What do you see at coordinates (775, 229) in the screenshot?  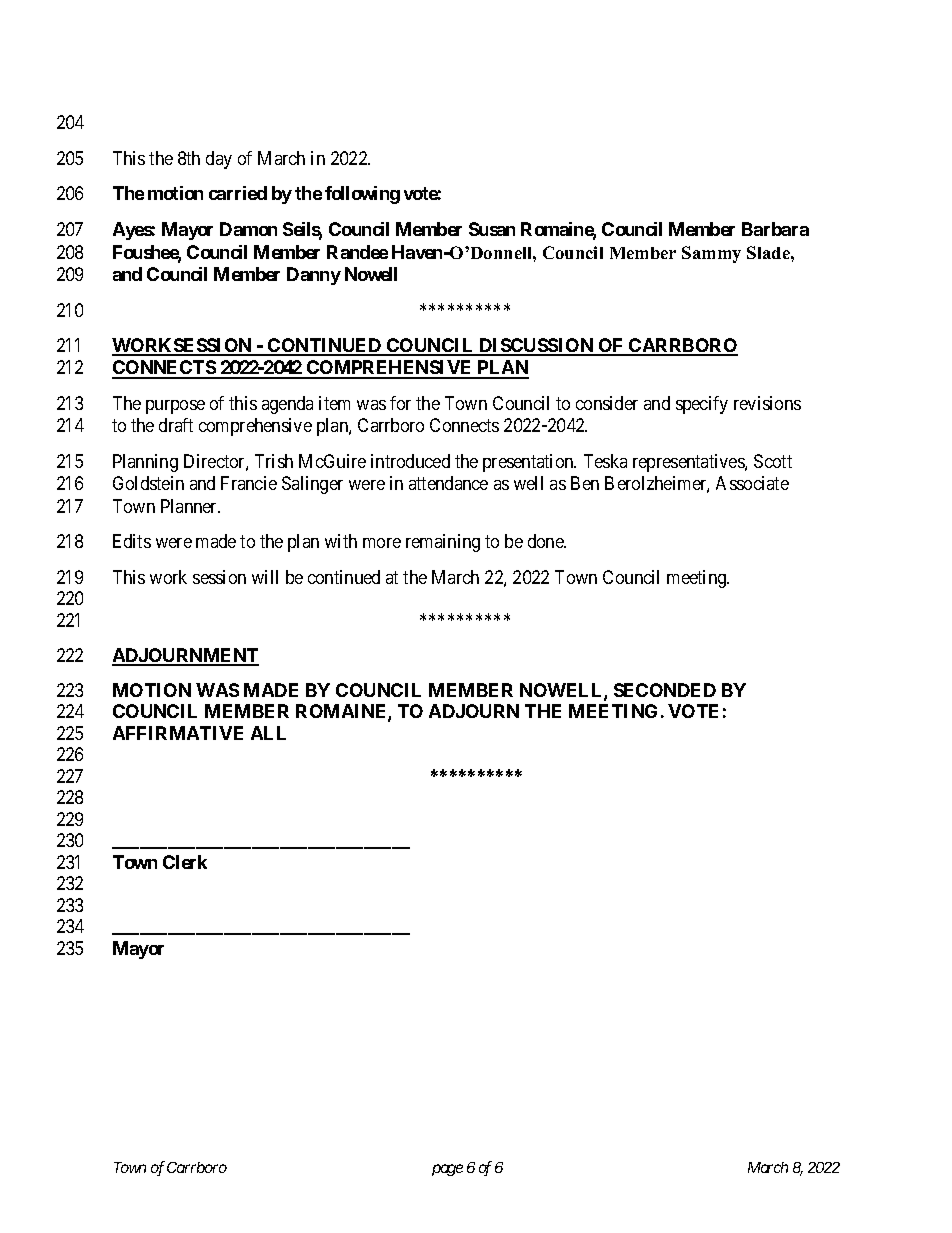 I see `Barbara` at bounding box center [775, 229].
